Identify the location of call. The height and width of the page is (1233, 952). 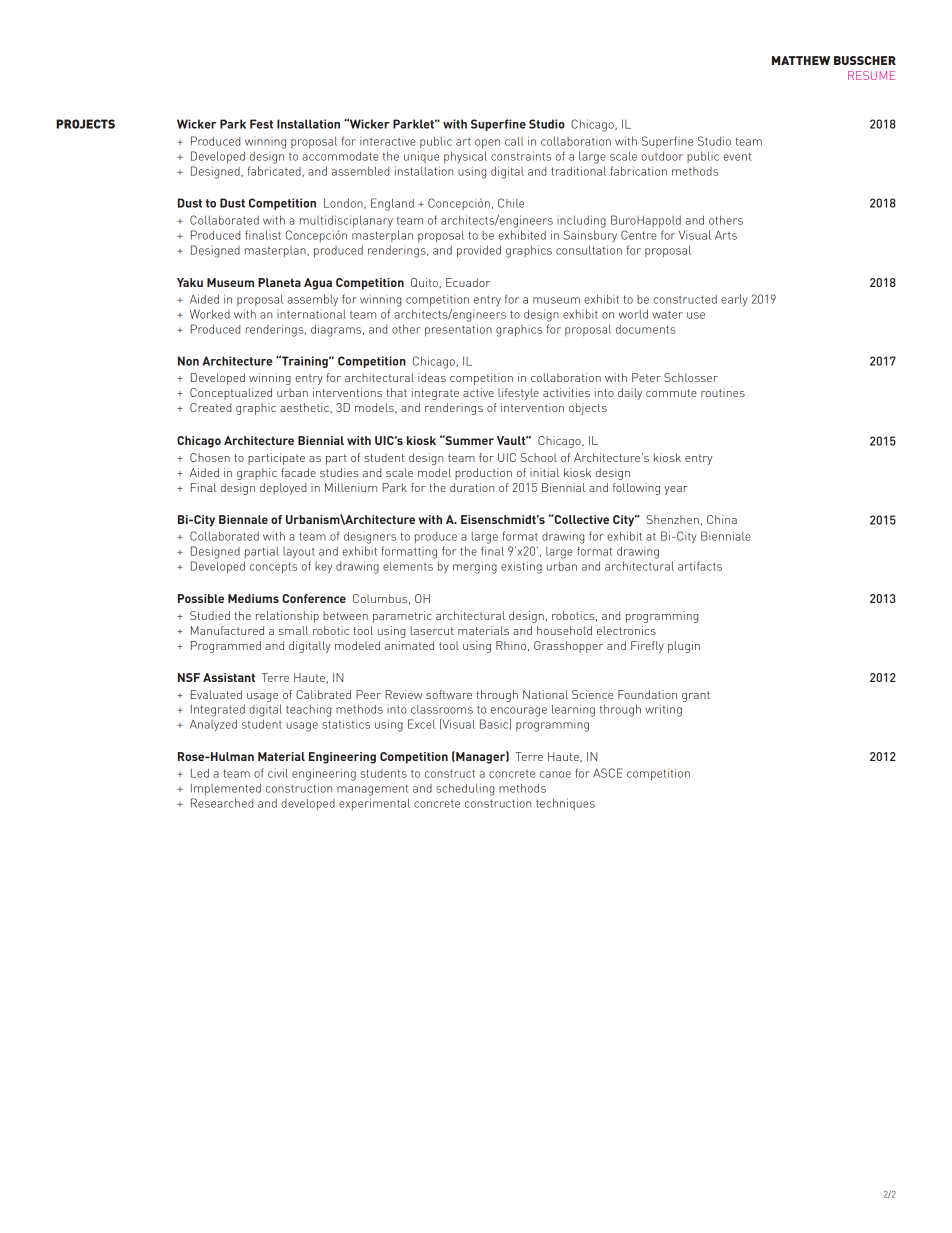
(514, 141).
